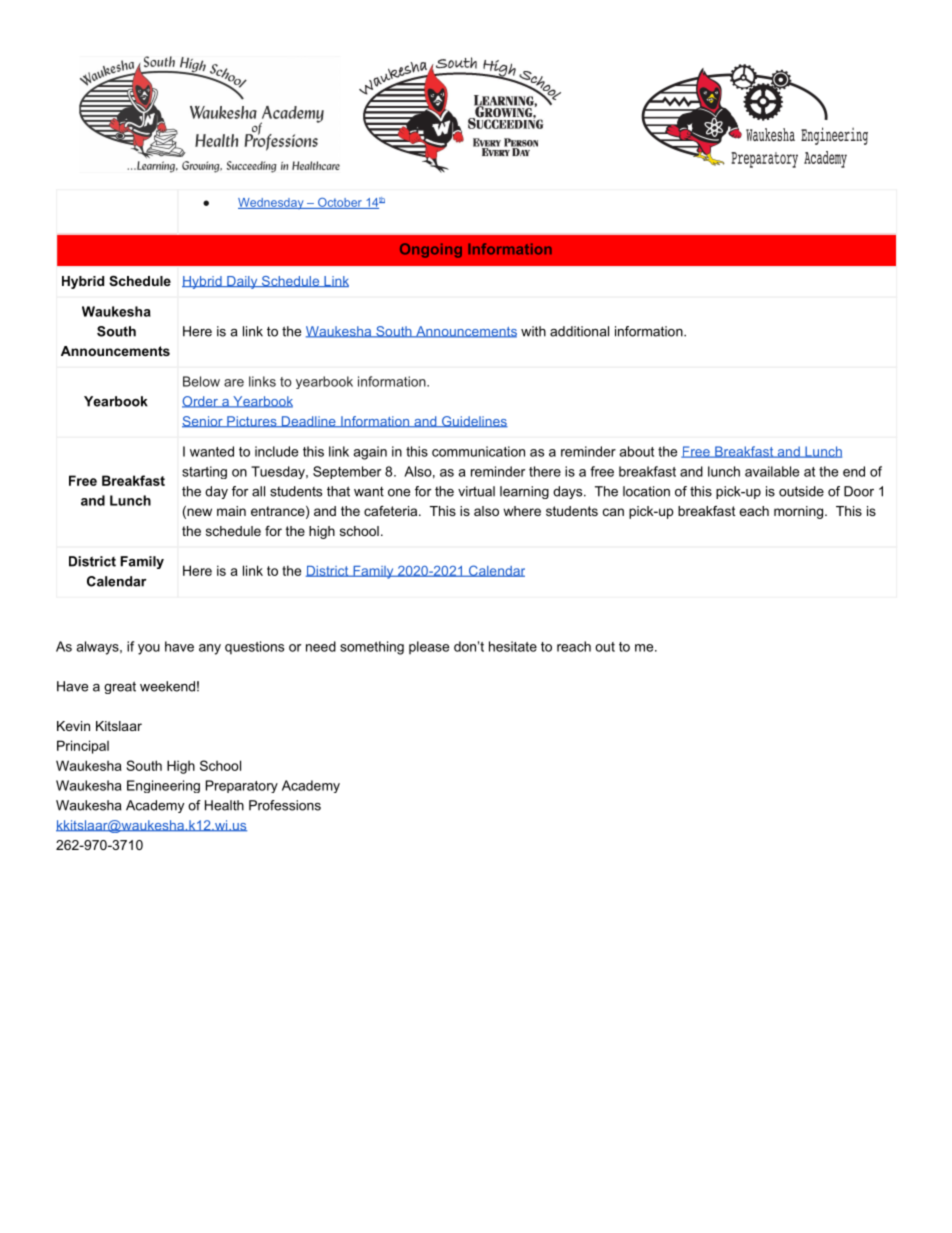  What do you see at coordinates (231, 511) in the screenshot?
I see `main` at bounding box center [231, 511].
